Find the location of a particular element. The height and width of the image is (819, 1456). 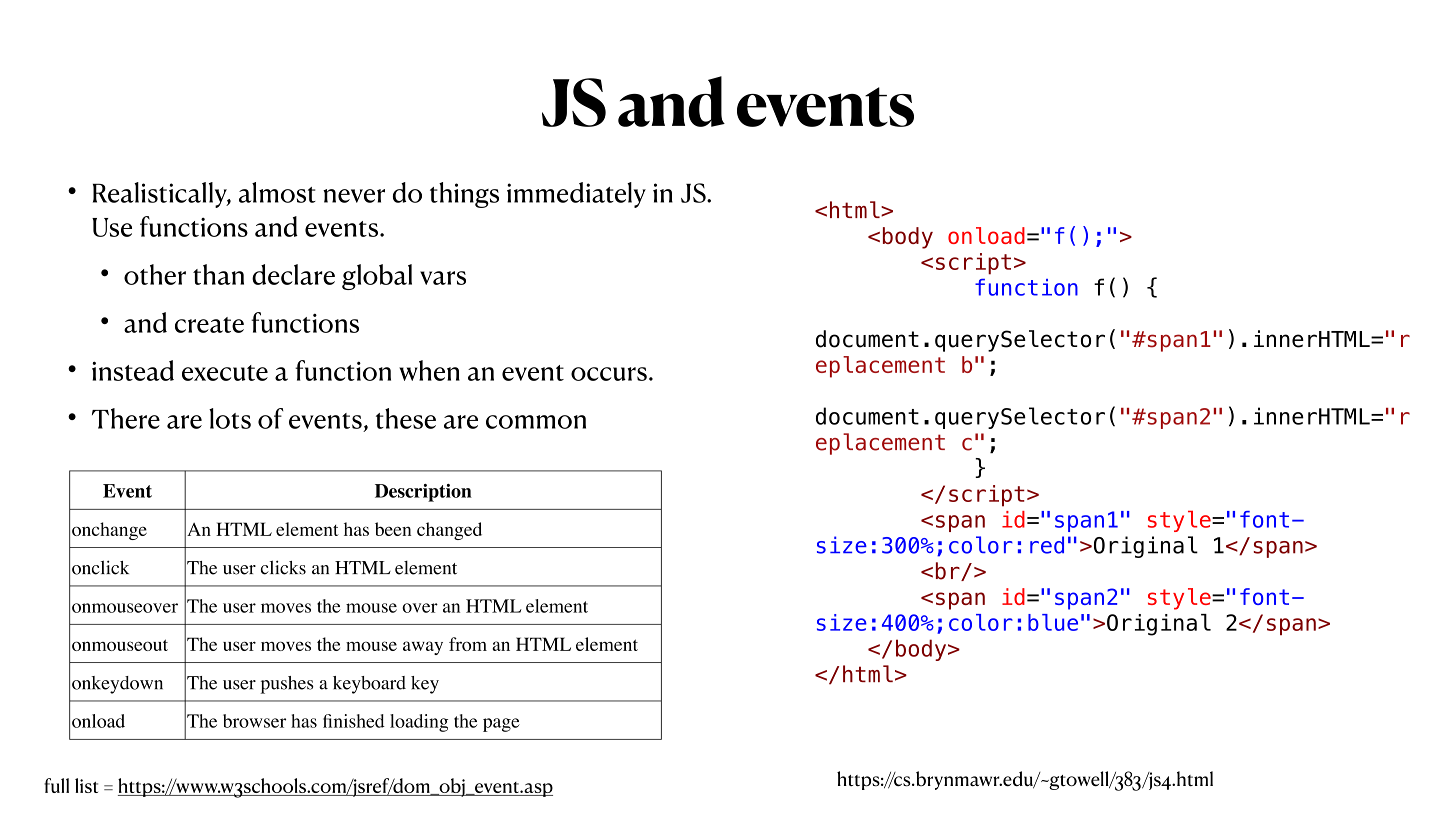

immediately is located at coordinates (576, 195).
